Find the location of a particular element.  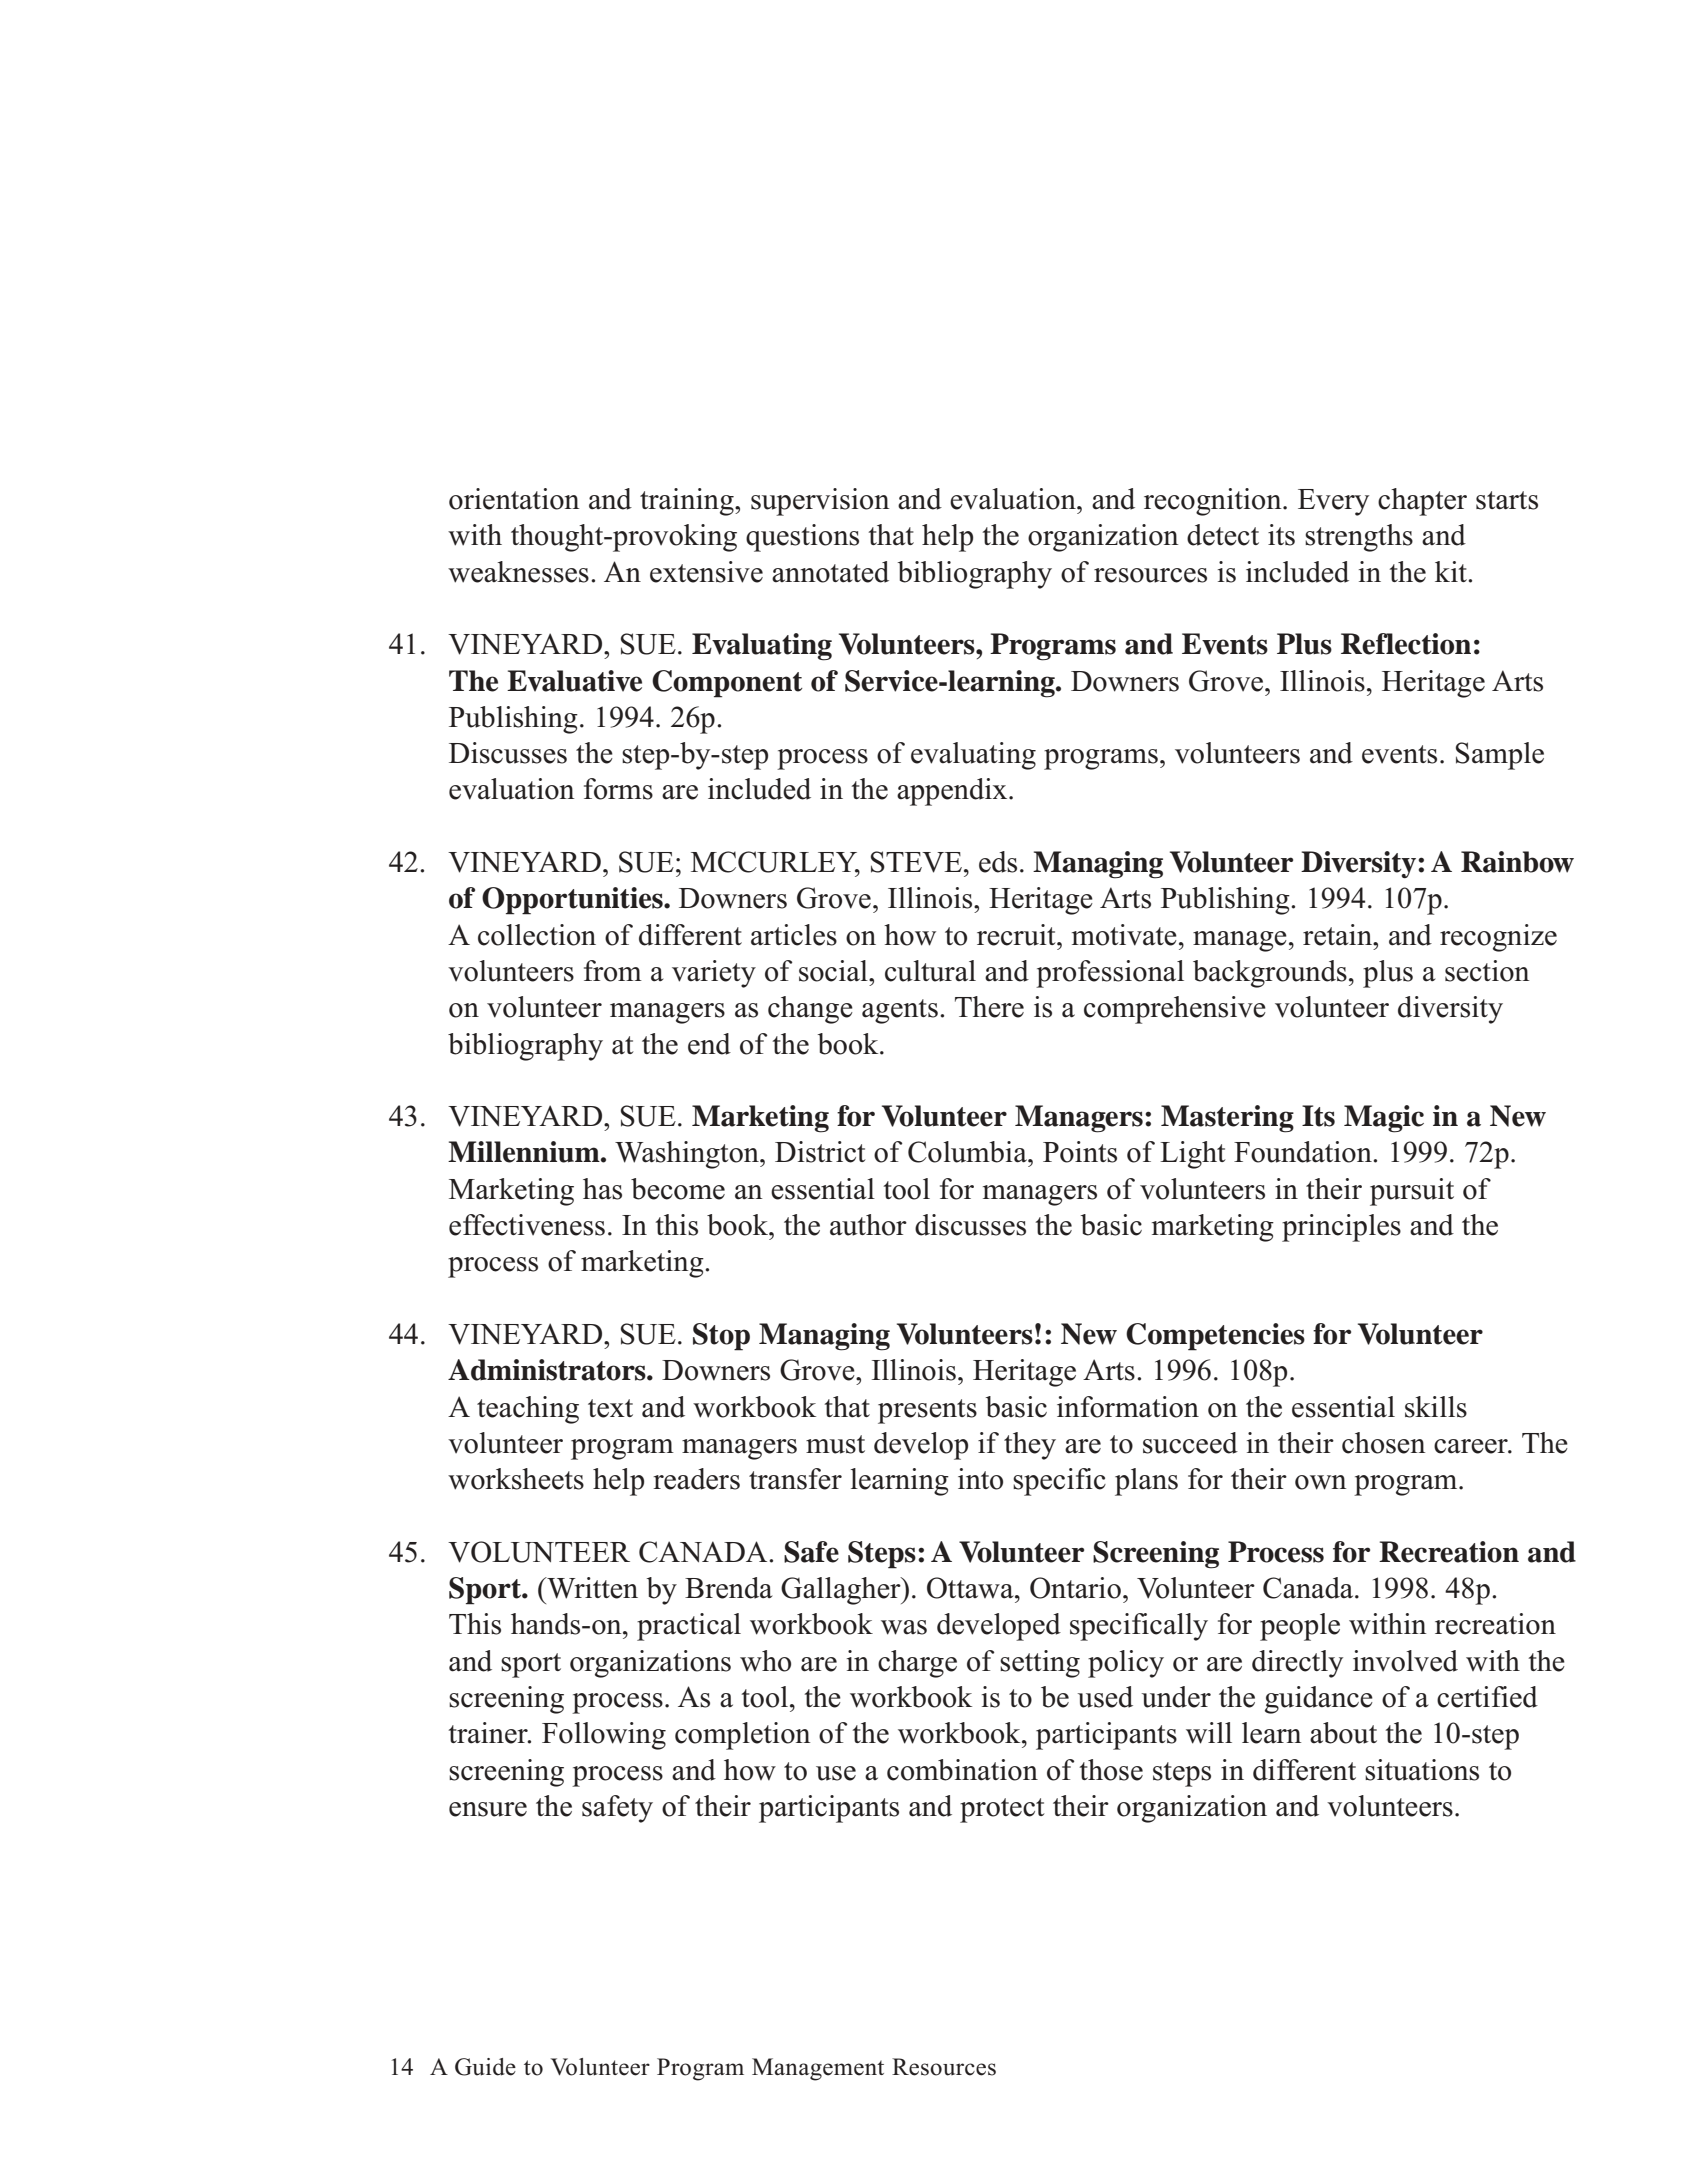

effectiveness is located at coordinates (527, 1225).
